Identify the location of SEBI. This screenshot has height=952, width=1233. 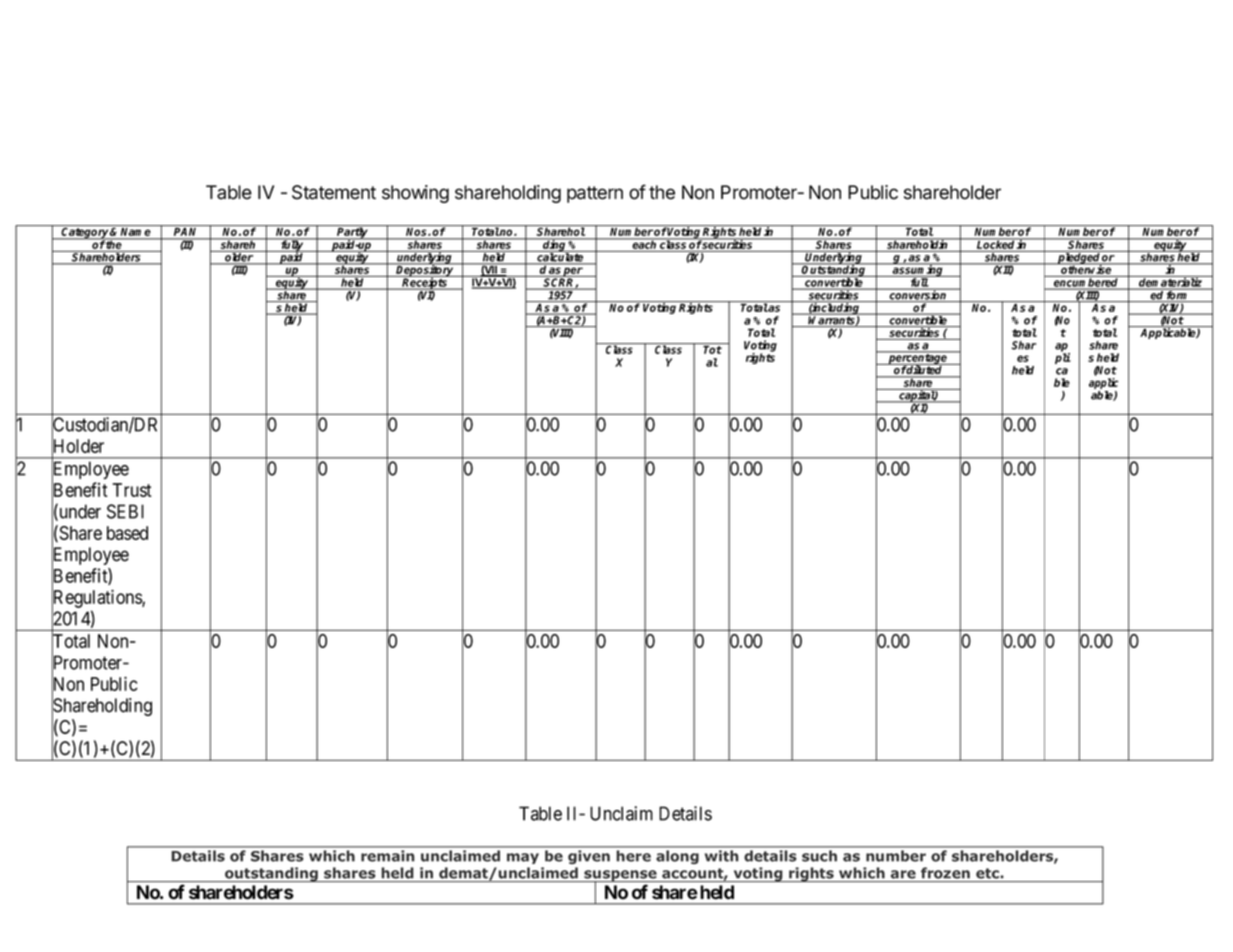
(125, 511).
